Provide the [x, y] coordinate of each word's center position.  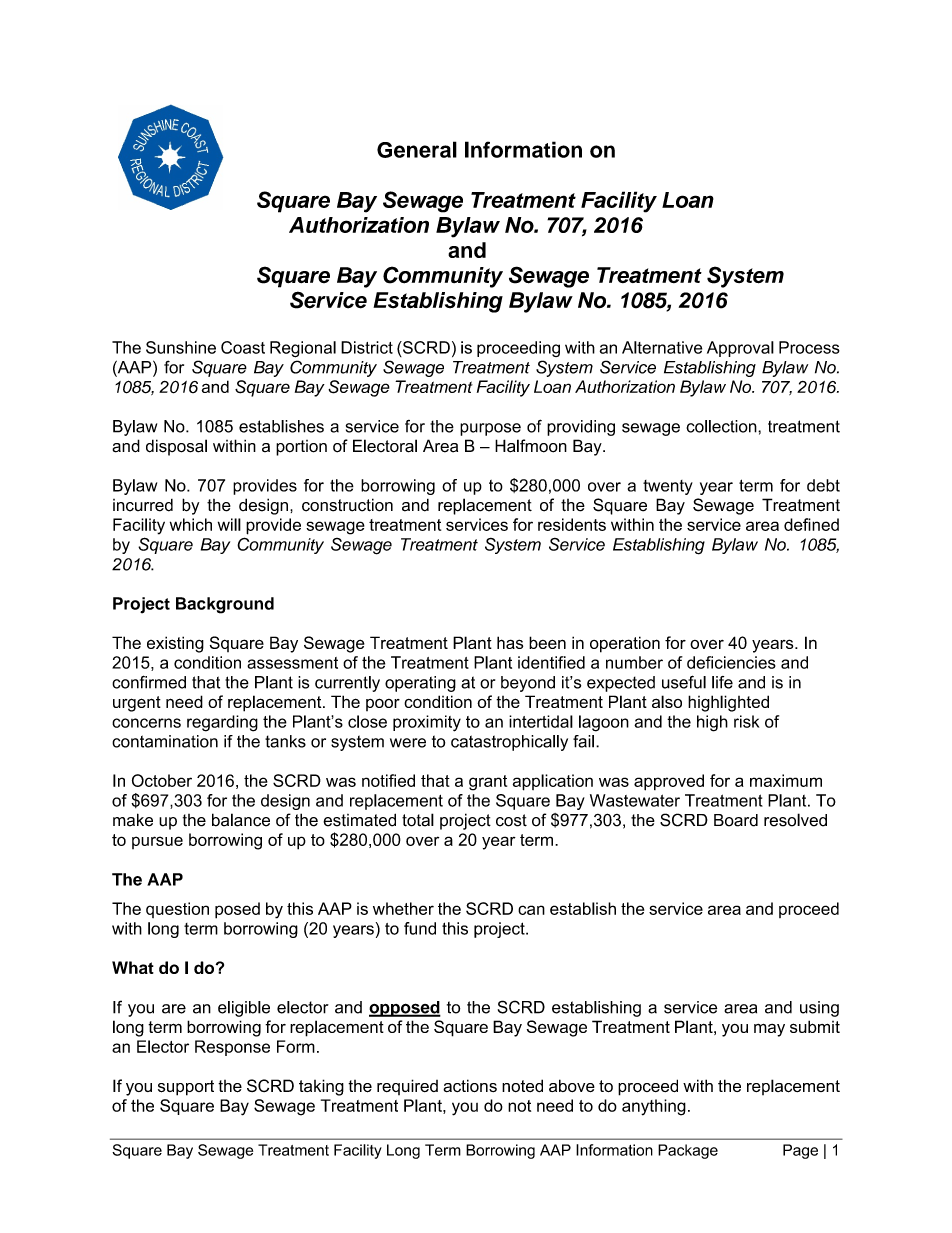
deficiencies [731, 662]
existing [175, 644]
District [367, 347]
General [417, 149]
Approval [740, 349]
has [510, 642]
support [186, 1088]
